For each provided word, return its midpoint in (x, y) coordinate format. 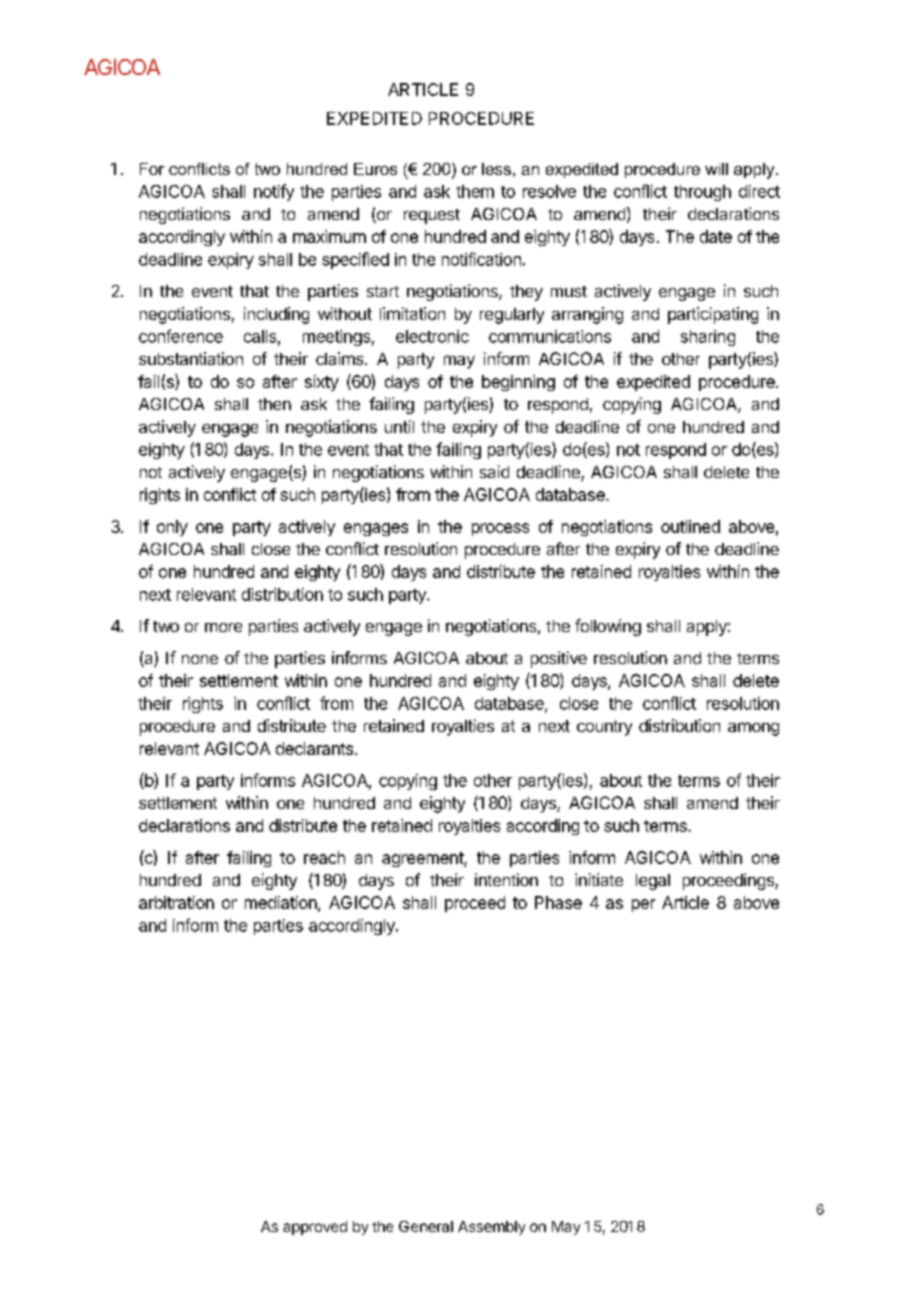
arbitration (176, 902)
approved (315, 1228)
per (643, 905)
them (475, 191)
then (274, 404)
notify (274, 192)
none (200, 659)
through (702, 193)
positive (559, 659)
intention (506, 879)
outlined (690, 526)
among (753, 729)
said (494, 471)
